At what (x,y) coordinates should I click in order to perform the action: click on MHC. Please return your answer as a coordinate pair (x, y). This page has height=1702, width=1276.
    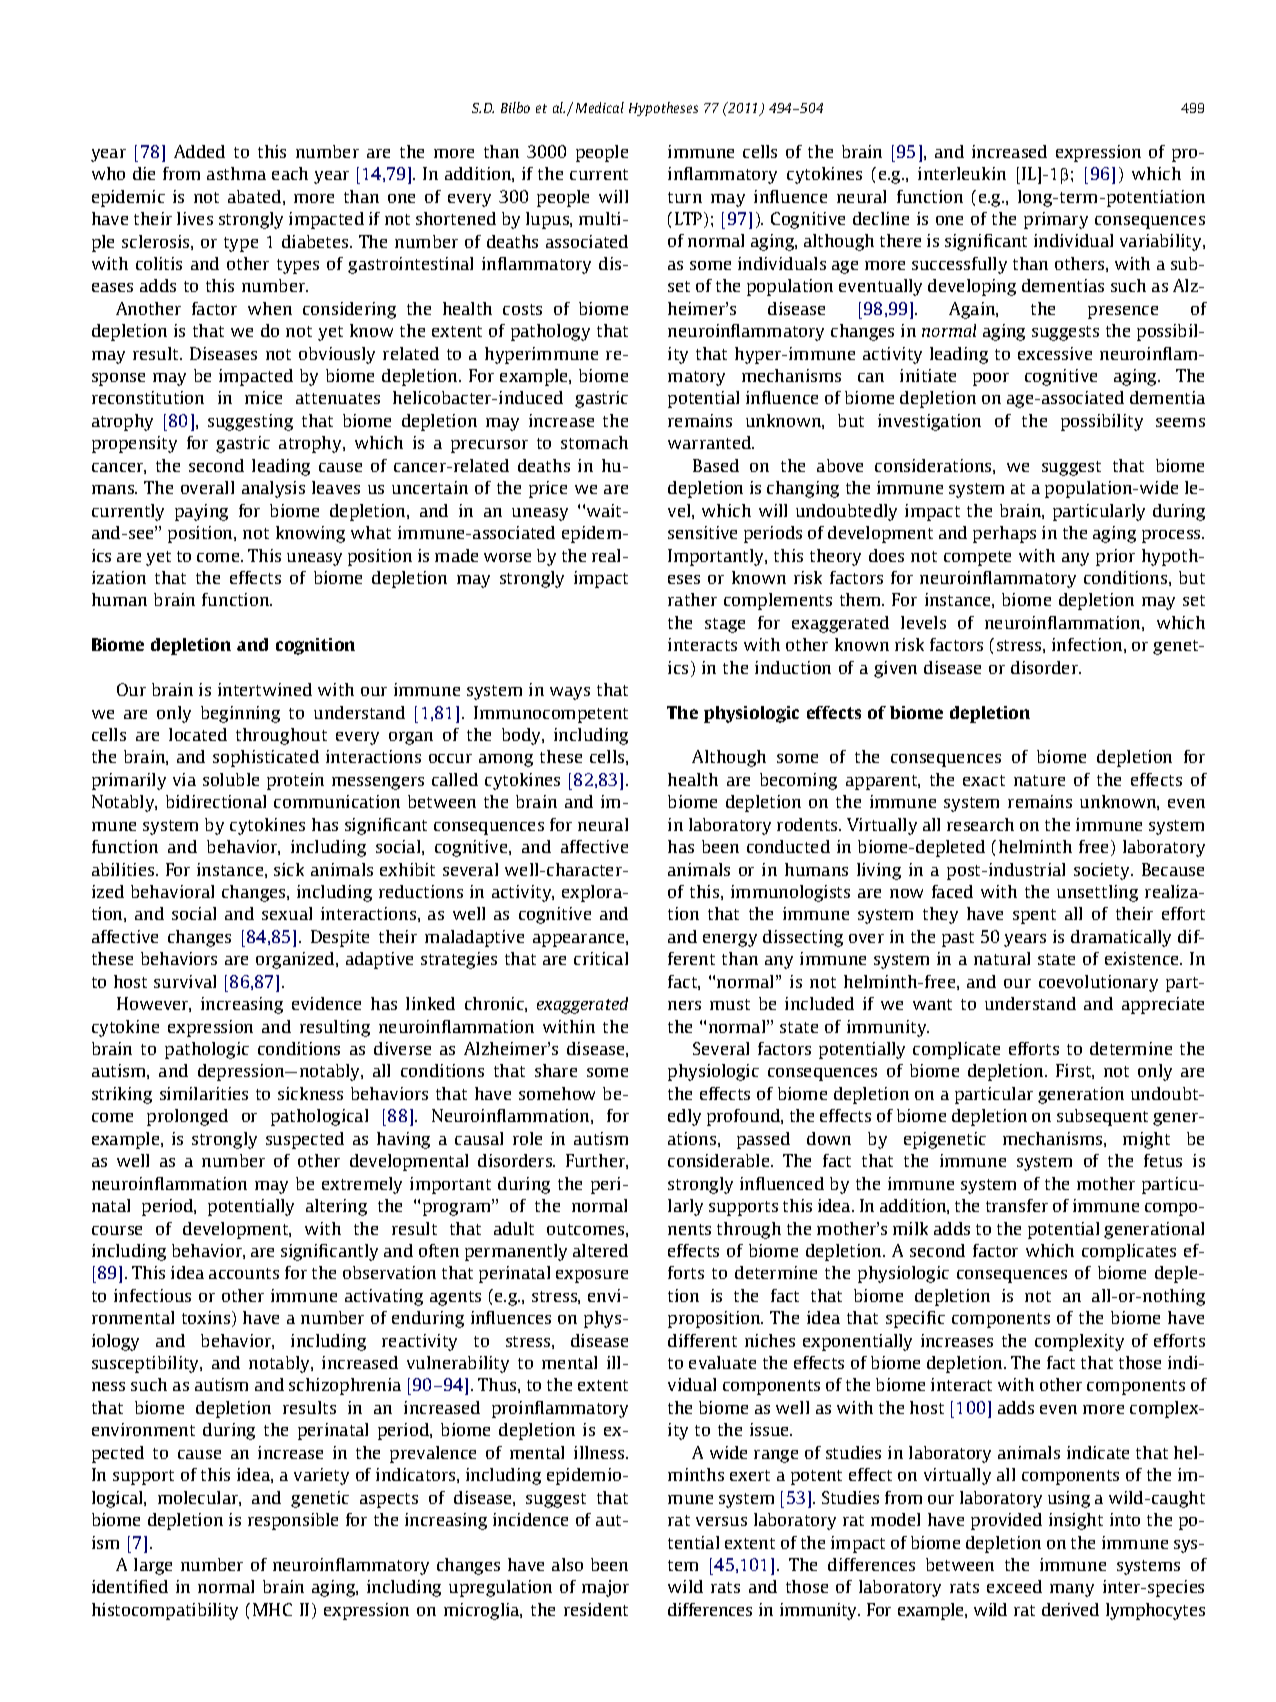
    Looking at the image, I should click on (272, 1609).
